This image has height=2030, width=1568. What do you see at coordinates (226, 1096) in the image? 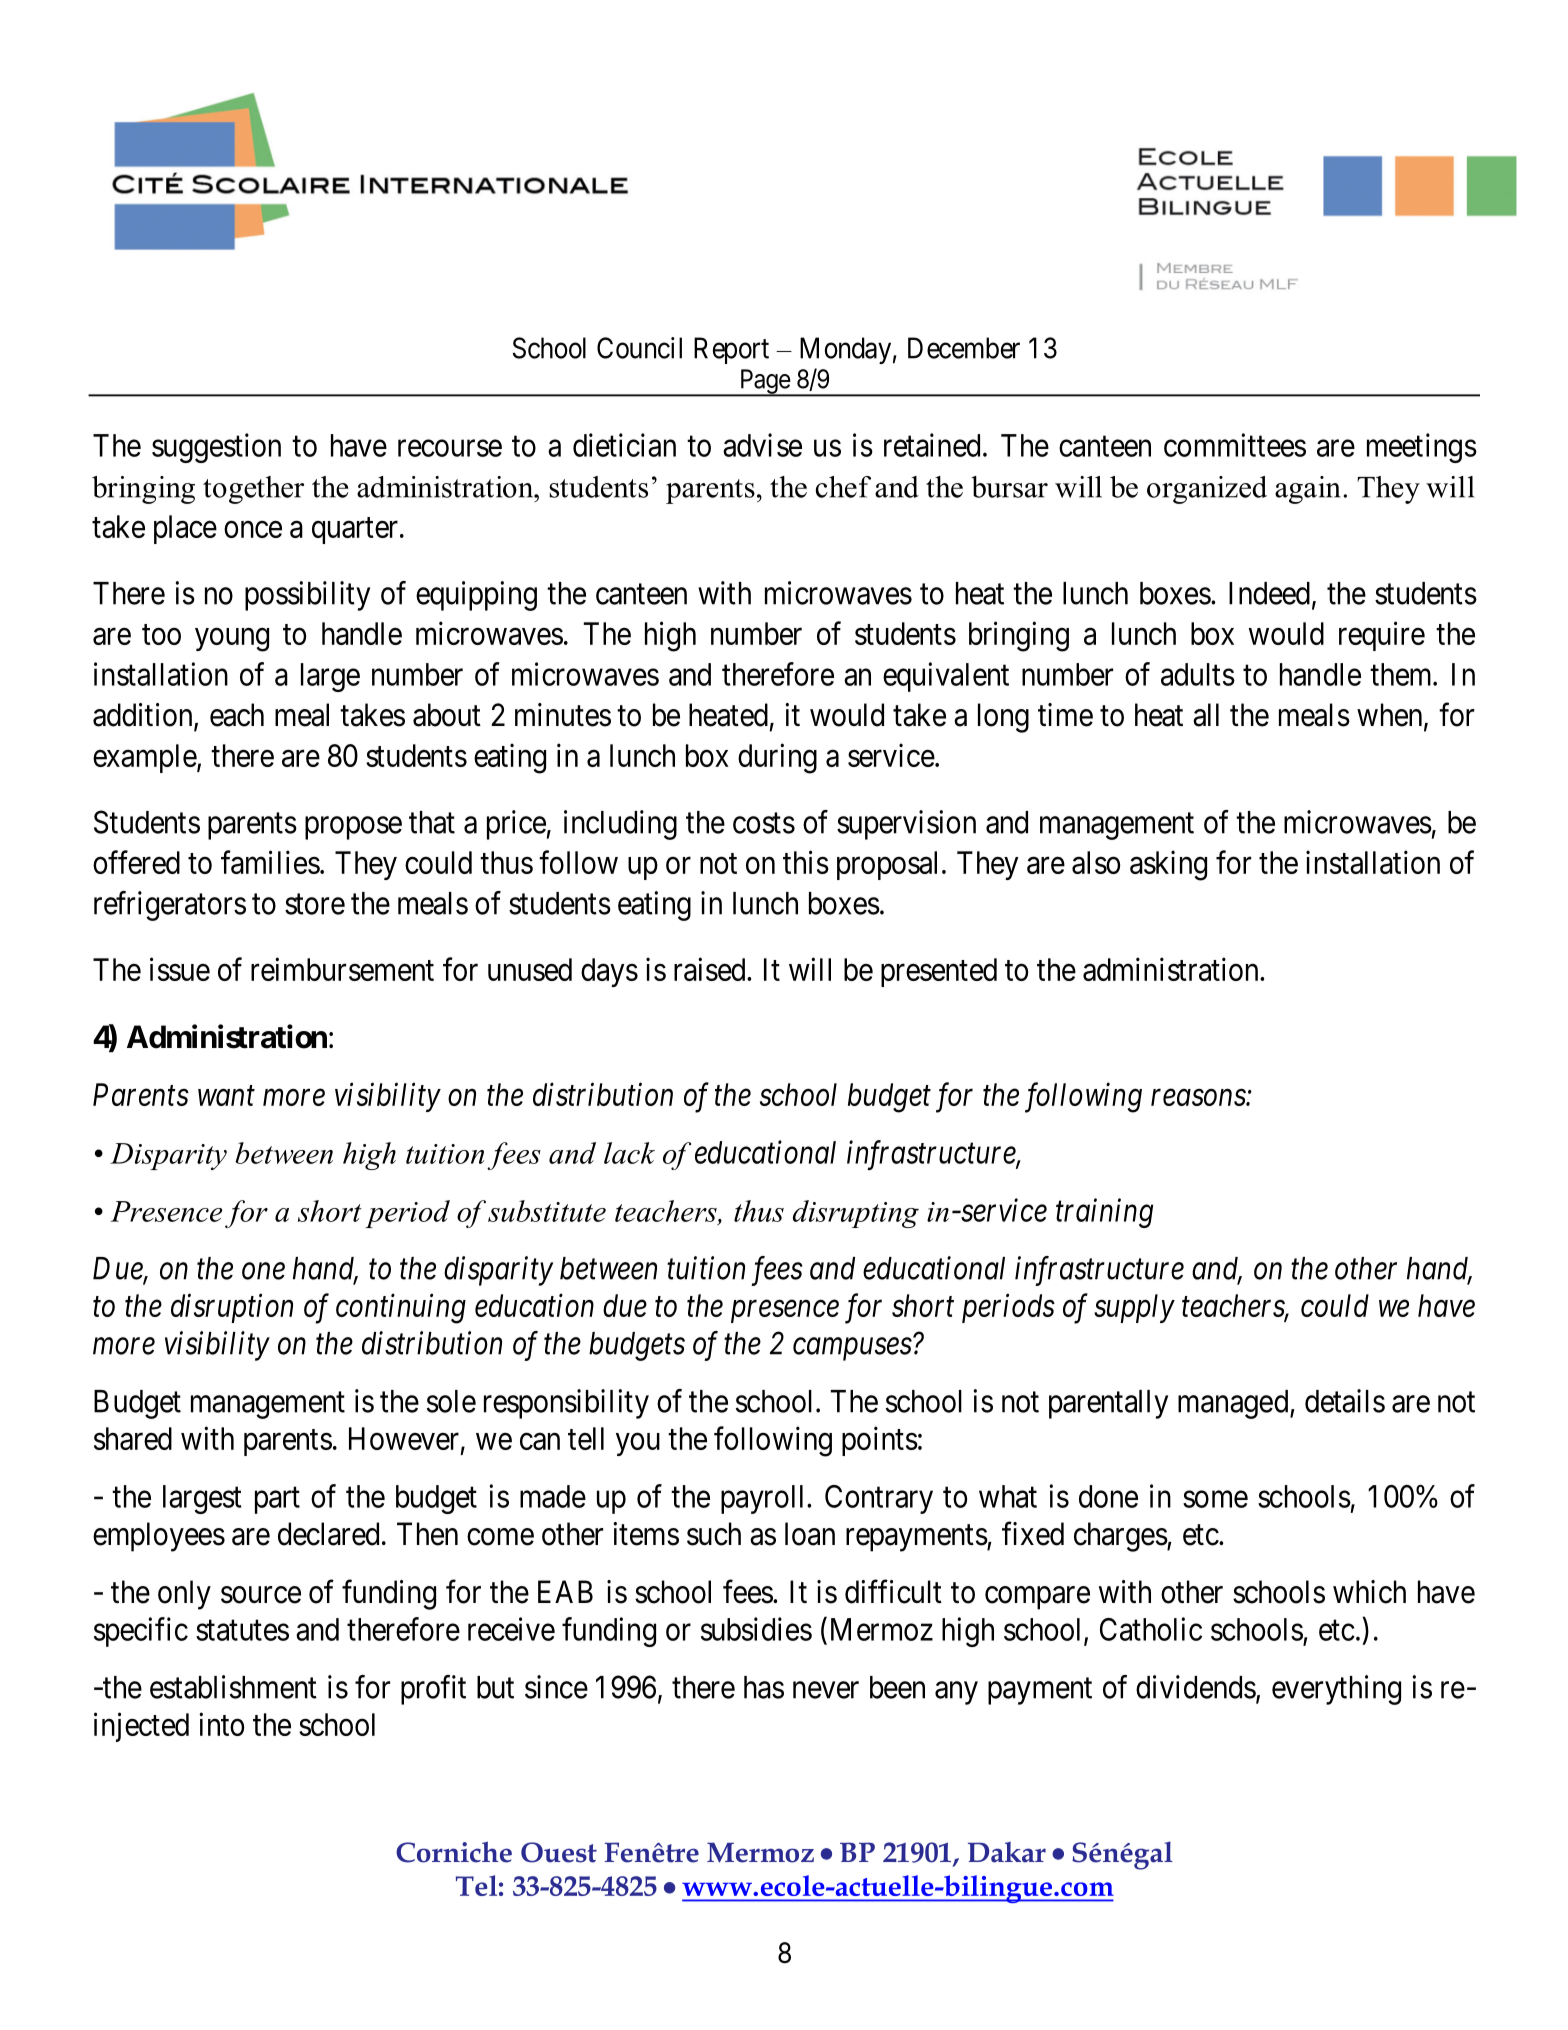
I see `want` at bounding box center [226, 1096].
